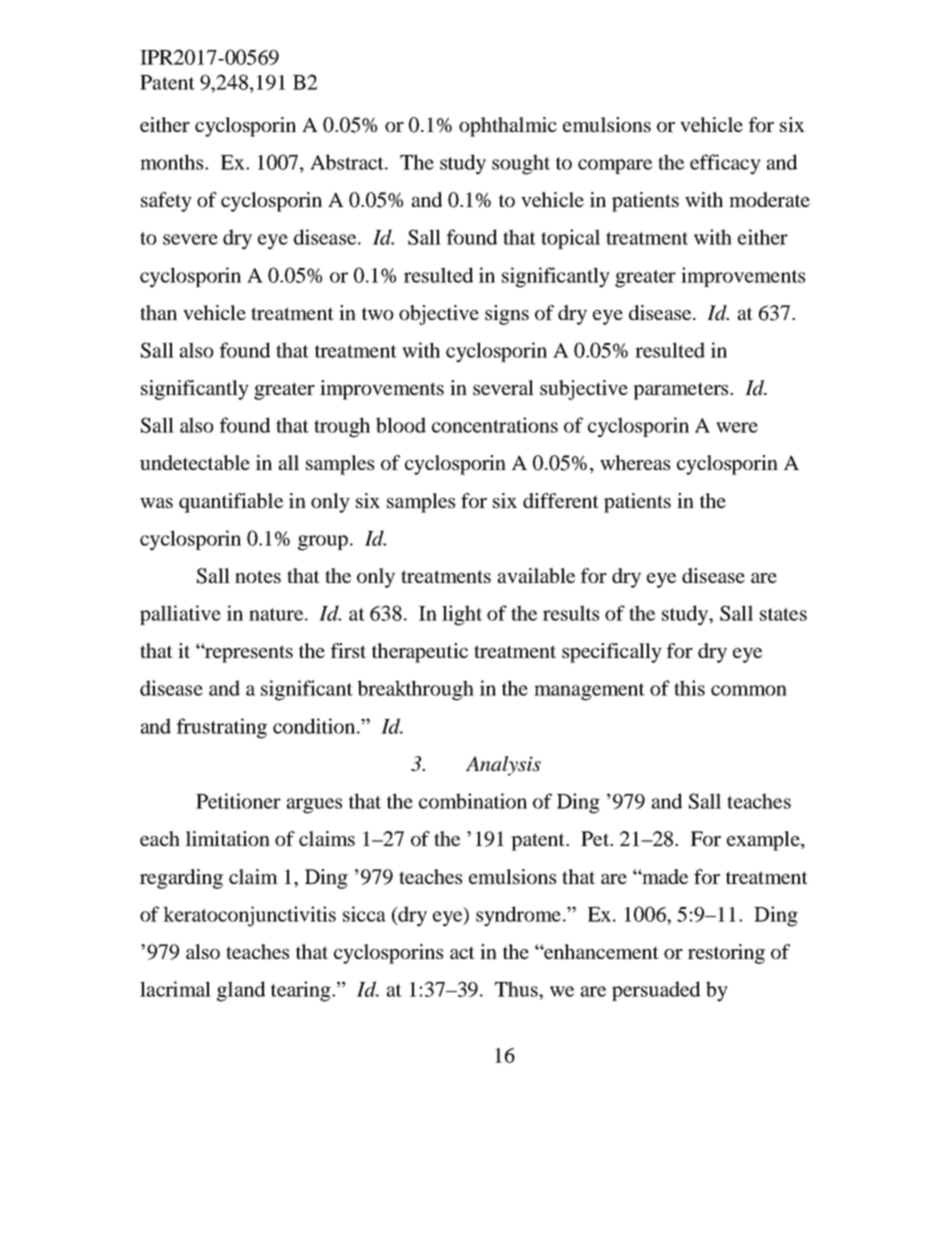 The image size is (952, 1233). I want to click on parameters, so click(682, 391).
